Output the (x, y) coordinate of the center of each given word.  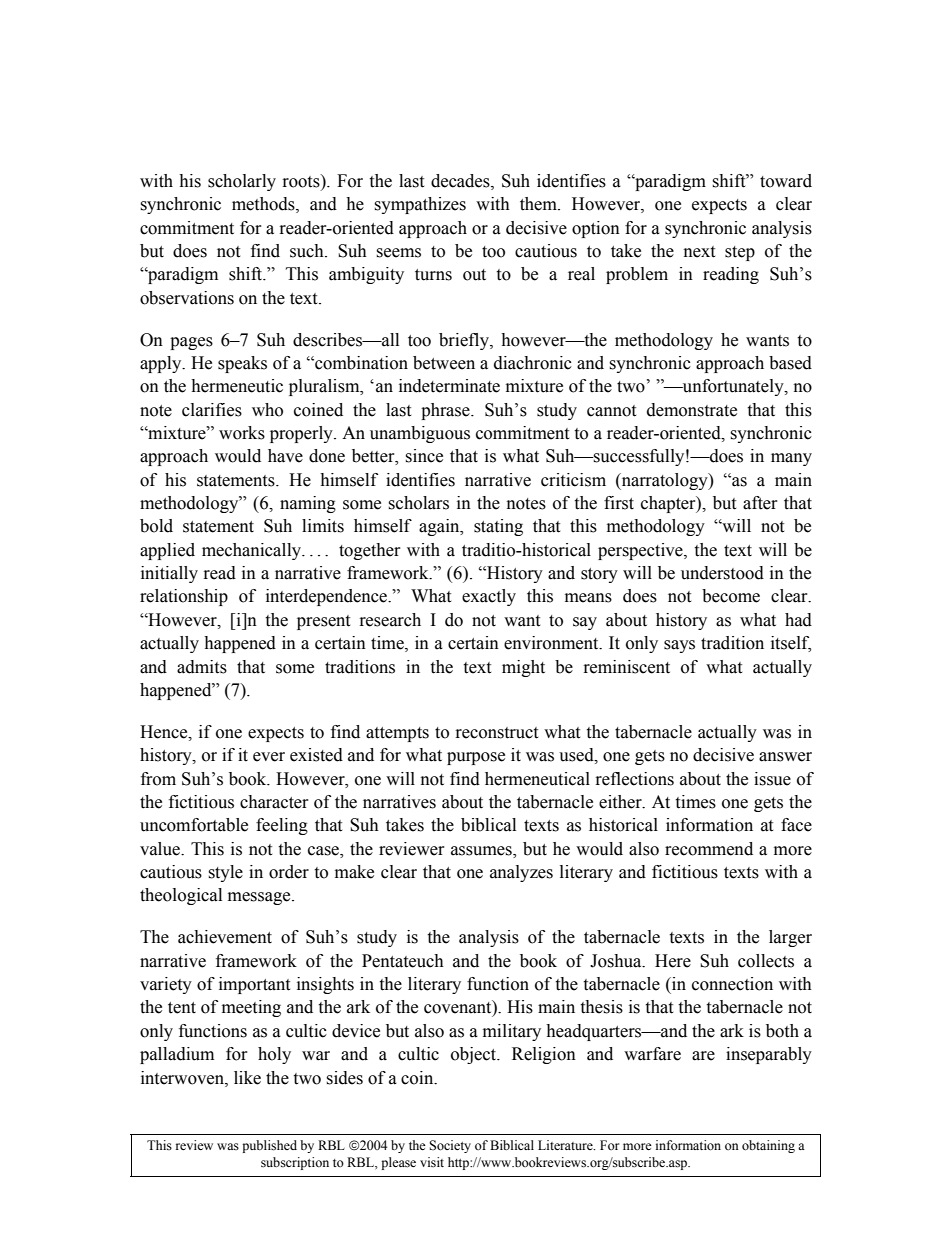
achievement (225, 937)
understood (722, 573)
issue (772, 779)
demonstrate (692, 410)
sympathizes (420, 205)
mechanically (253, 551)
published (269, 1146)
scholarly (242, 182)
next (699, 252)
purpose (476, 758)
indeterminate (449, 386)
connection (732, 984)
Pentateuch (403, 961)
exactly (489, 597)
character (274, 802)
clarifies (212, 410)
